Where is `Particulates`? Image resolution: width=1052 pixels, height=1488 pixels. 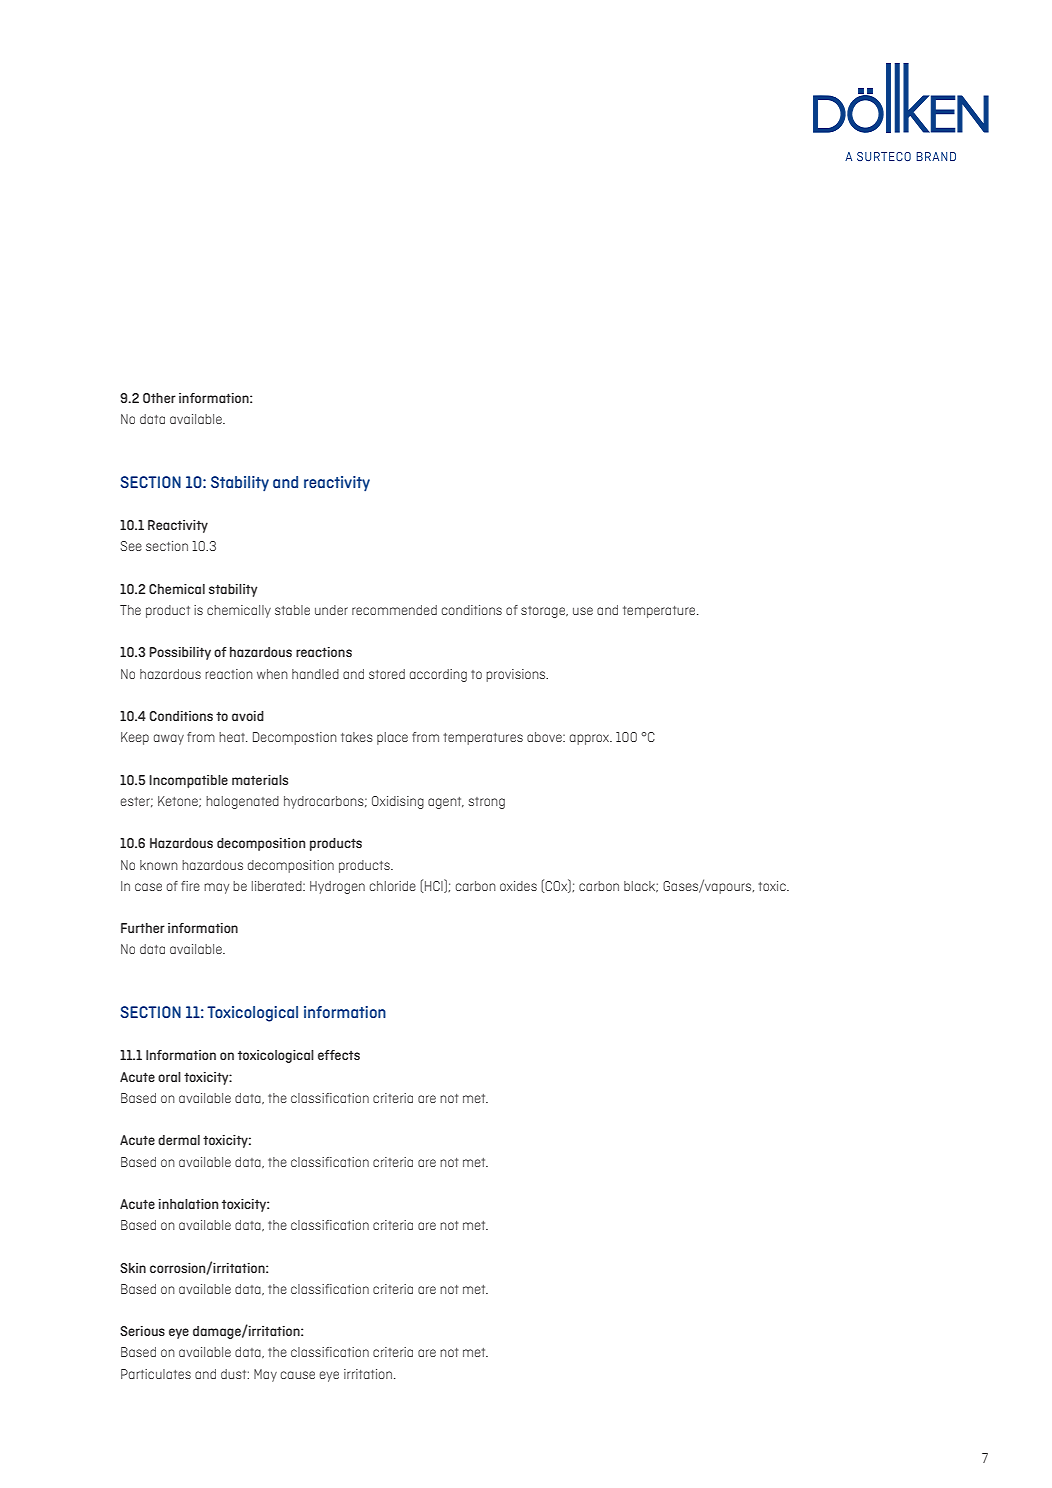 Particulates is located at coordinates (156, 1374).
